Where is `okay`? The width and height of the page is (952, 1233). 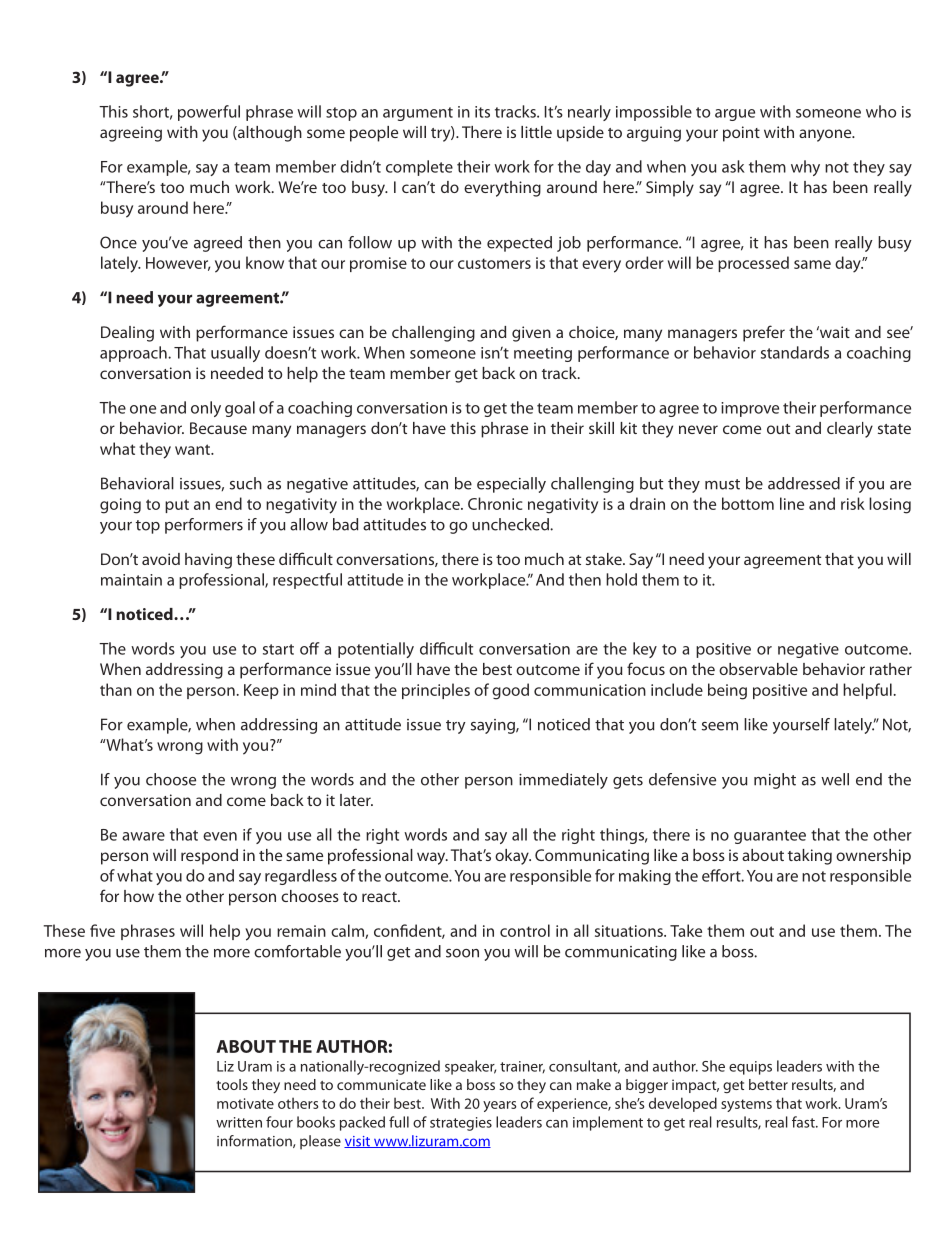
okay is located at coordinates (513, 857).
